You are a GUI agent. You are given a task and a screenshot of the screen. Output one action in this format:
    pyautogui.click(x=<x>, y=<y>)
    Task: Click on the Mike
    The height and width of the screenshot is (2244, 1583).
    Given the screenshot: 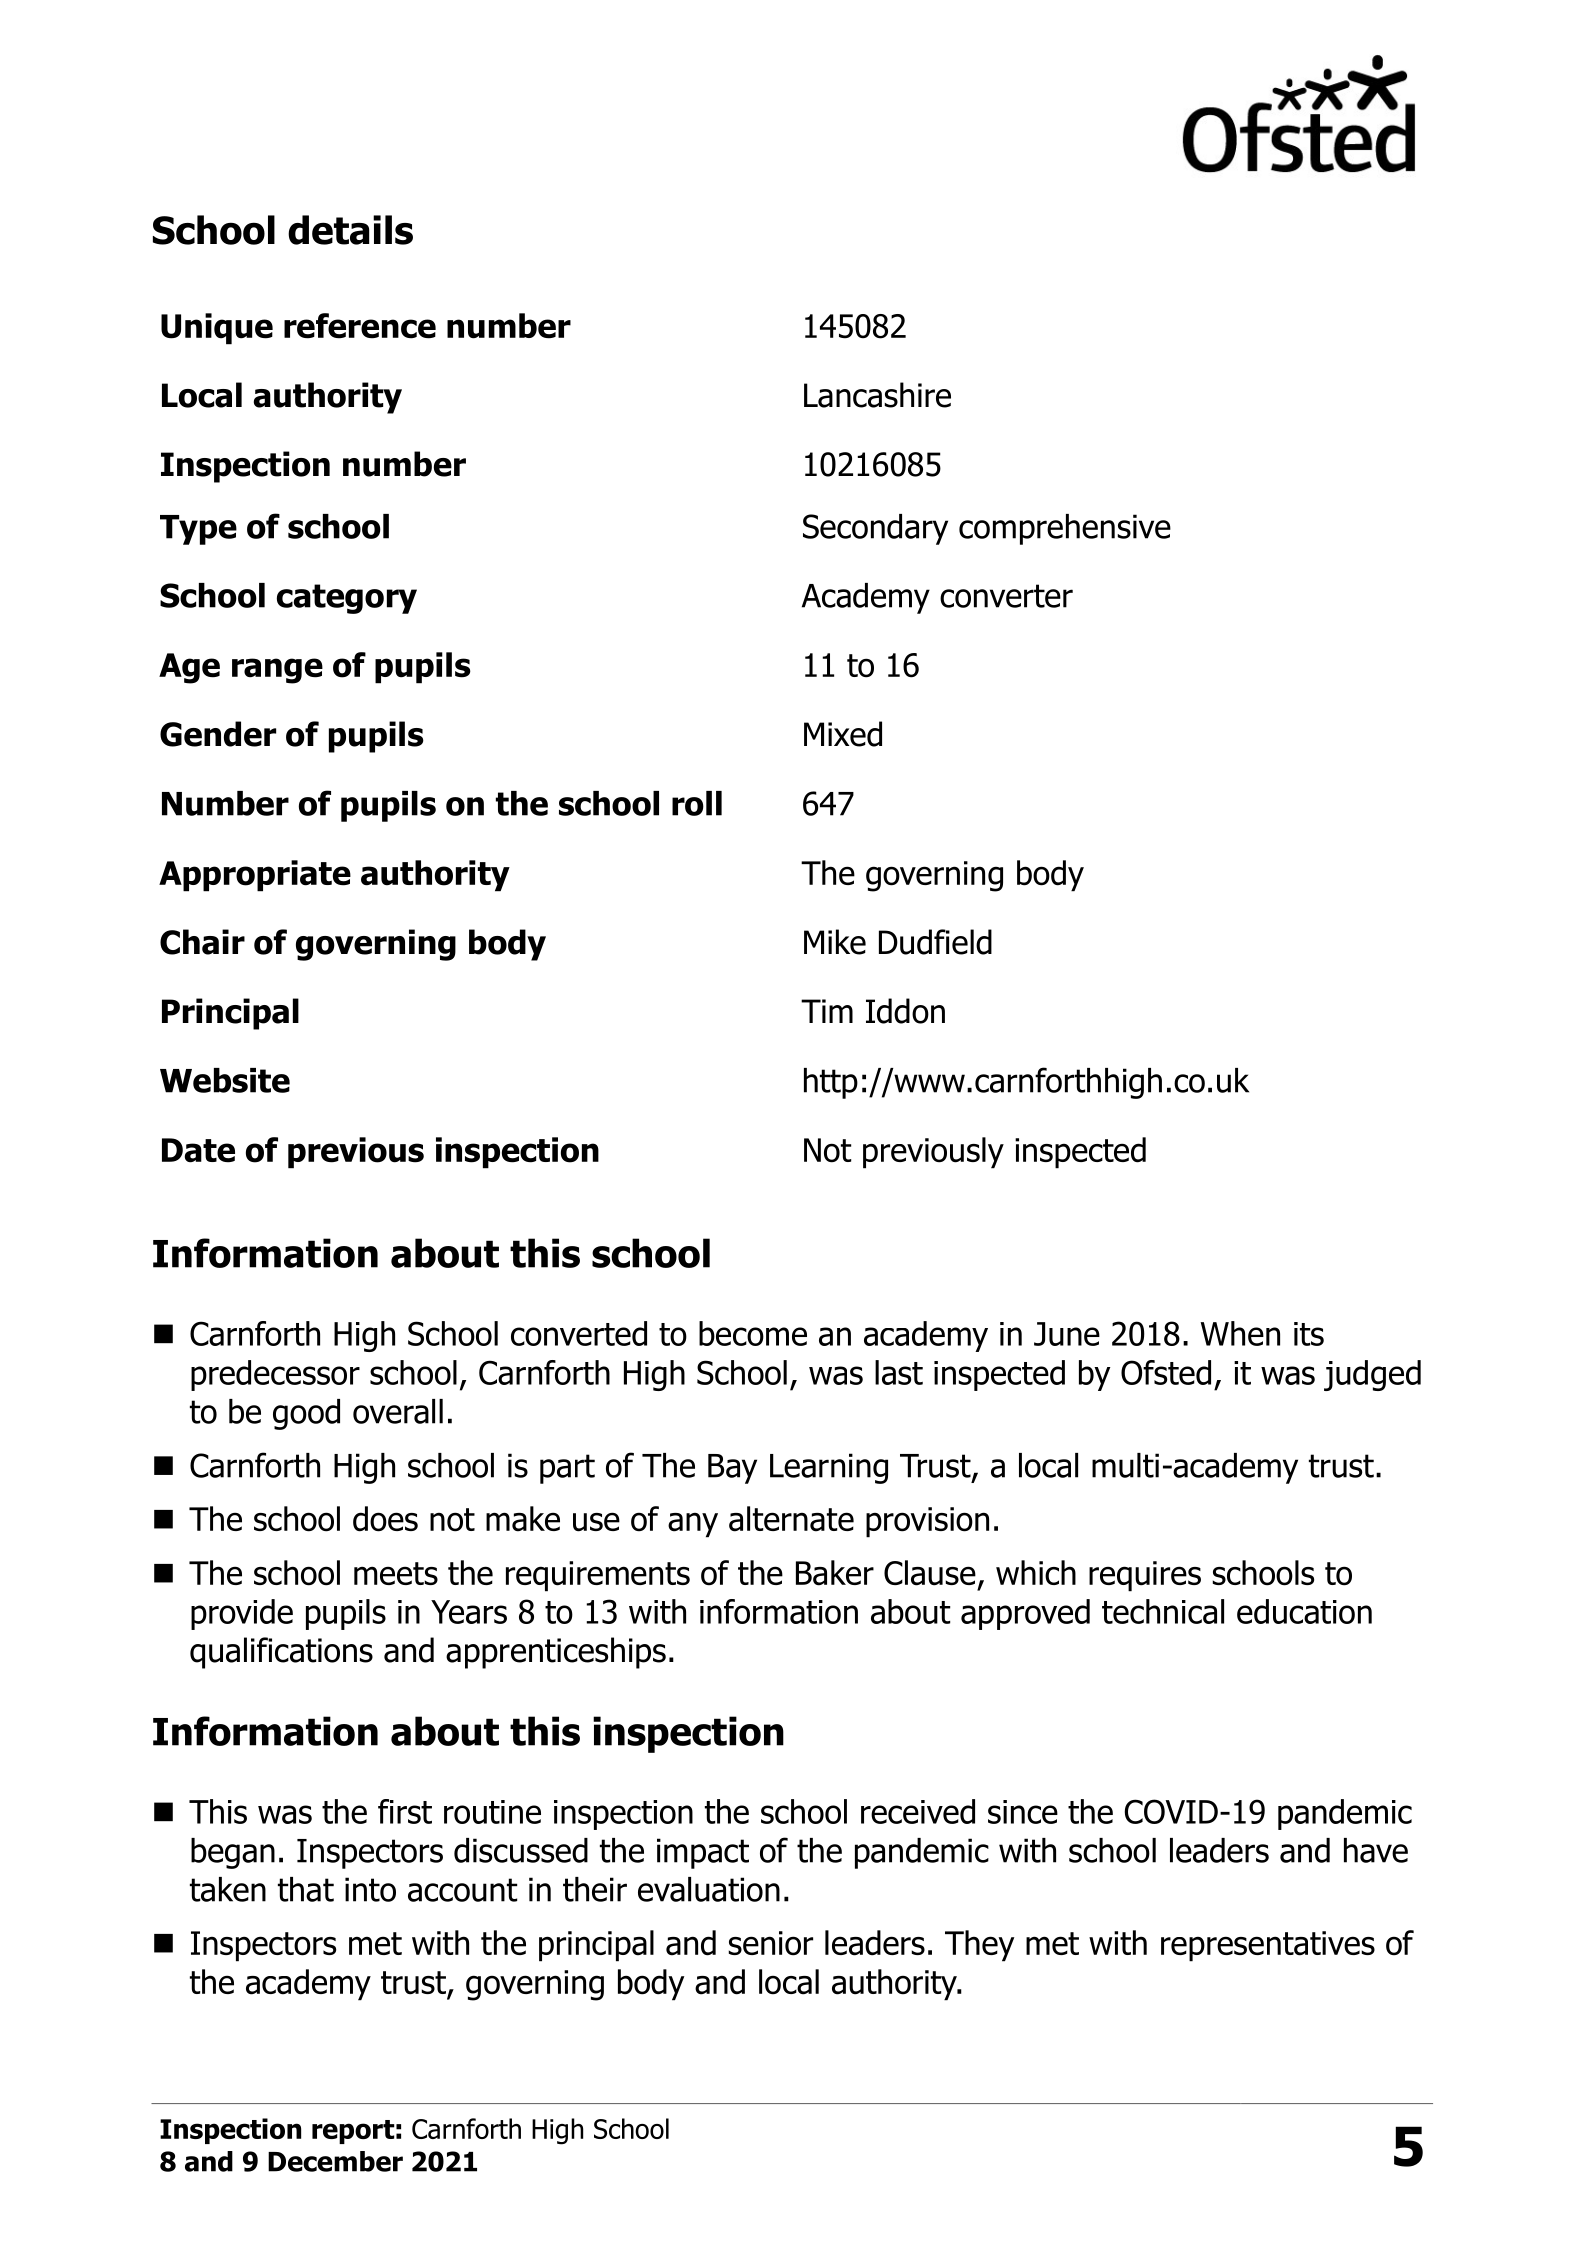 What is the action you would take?
    pyautogui.click(x=835, y=942)
